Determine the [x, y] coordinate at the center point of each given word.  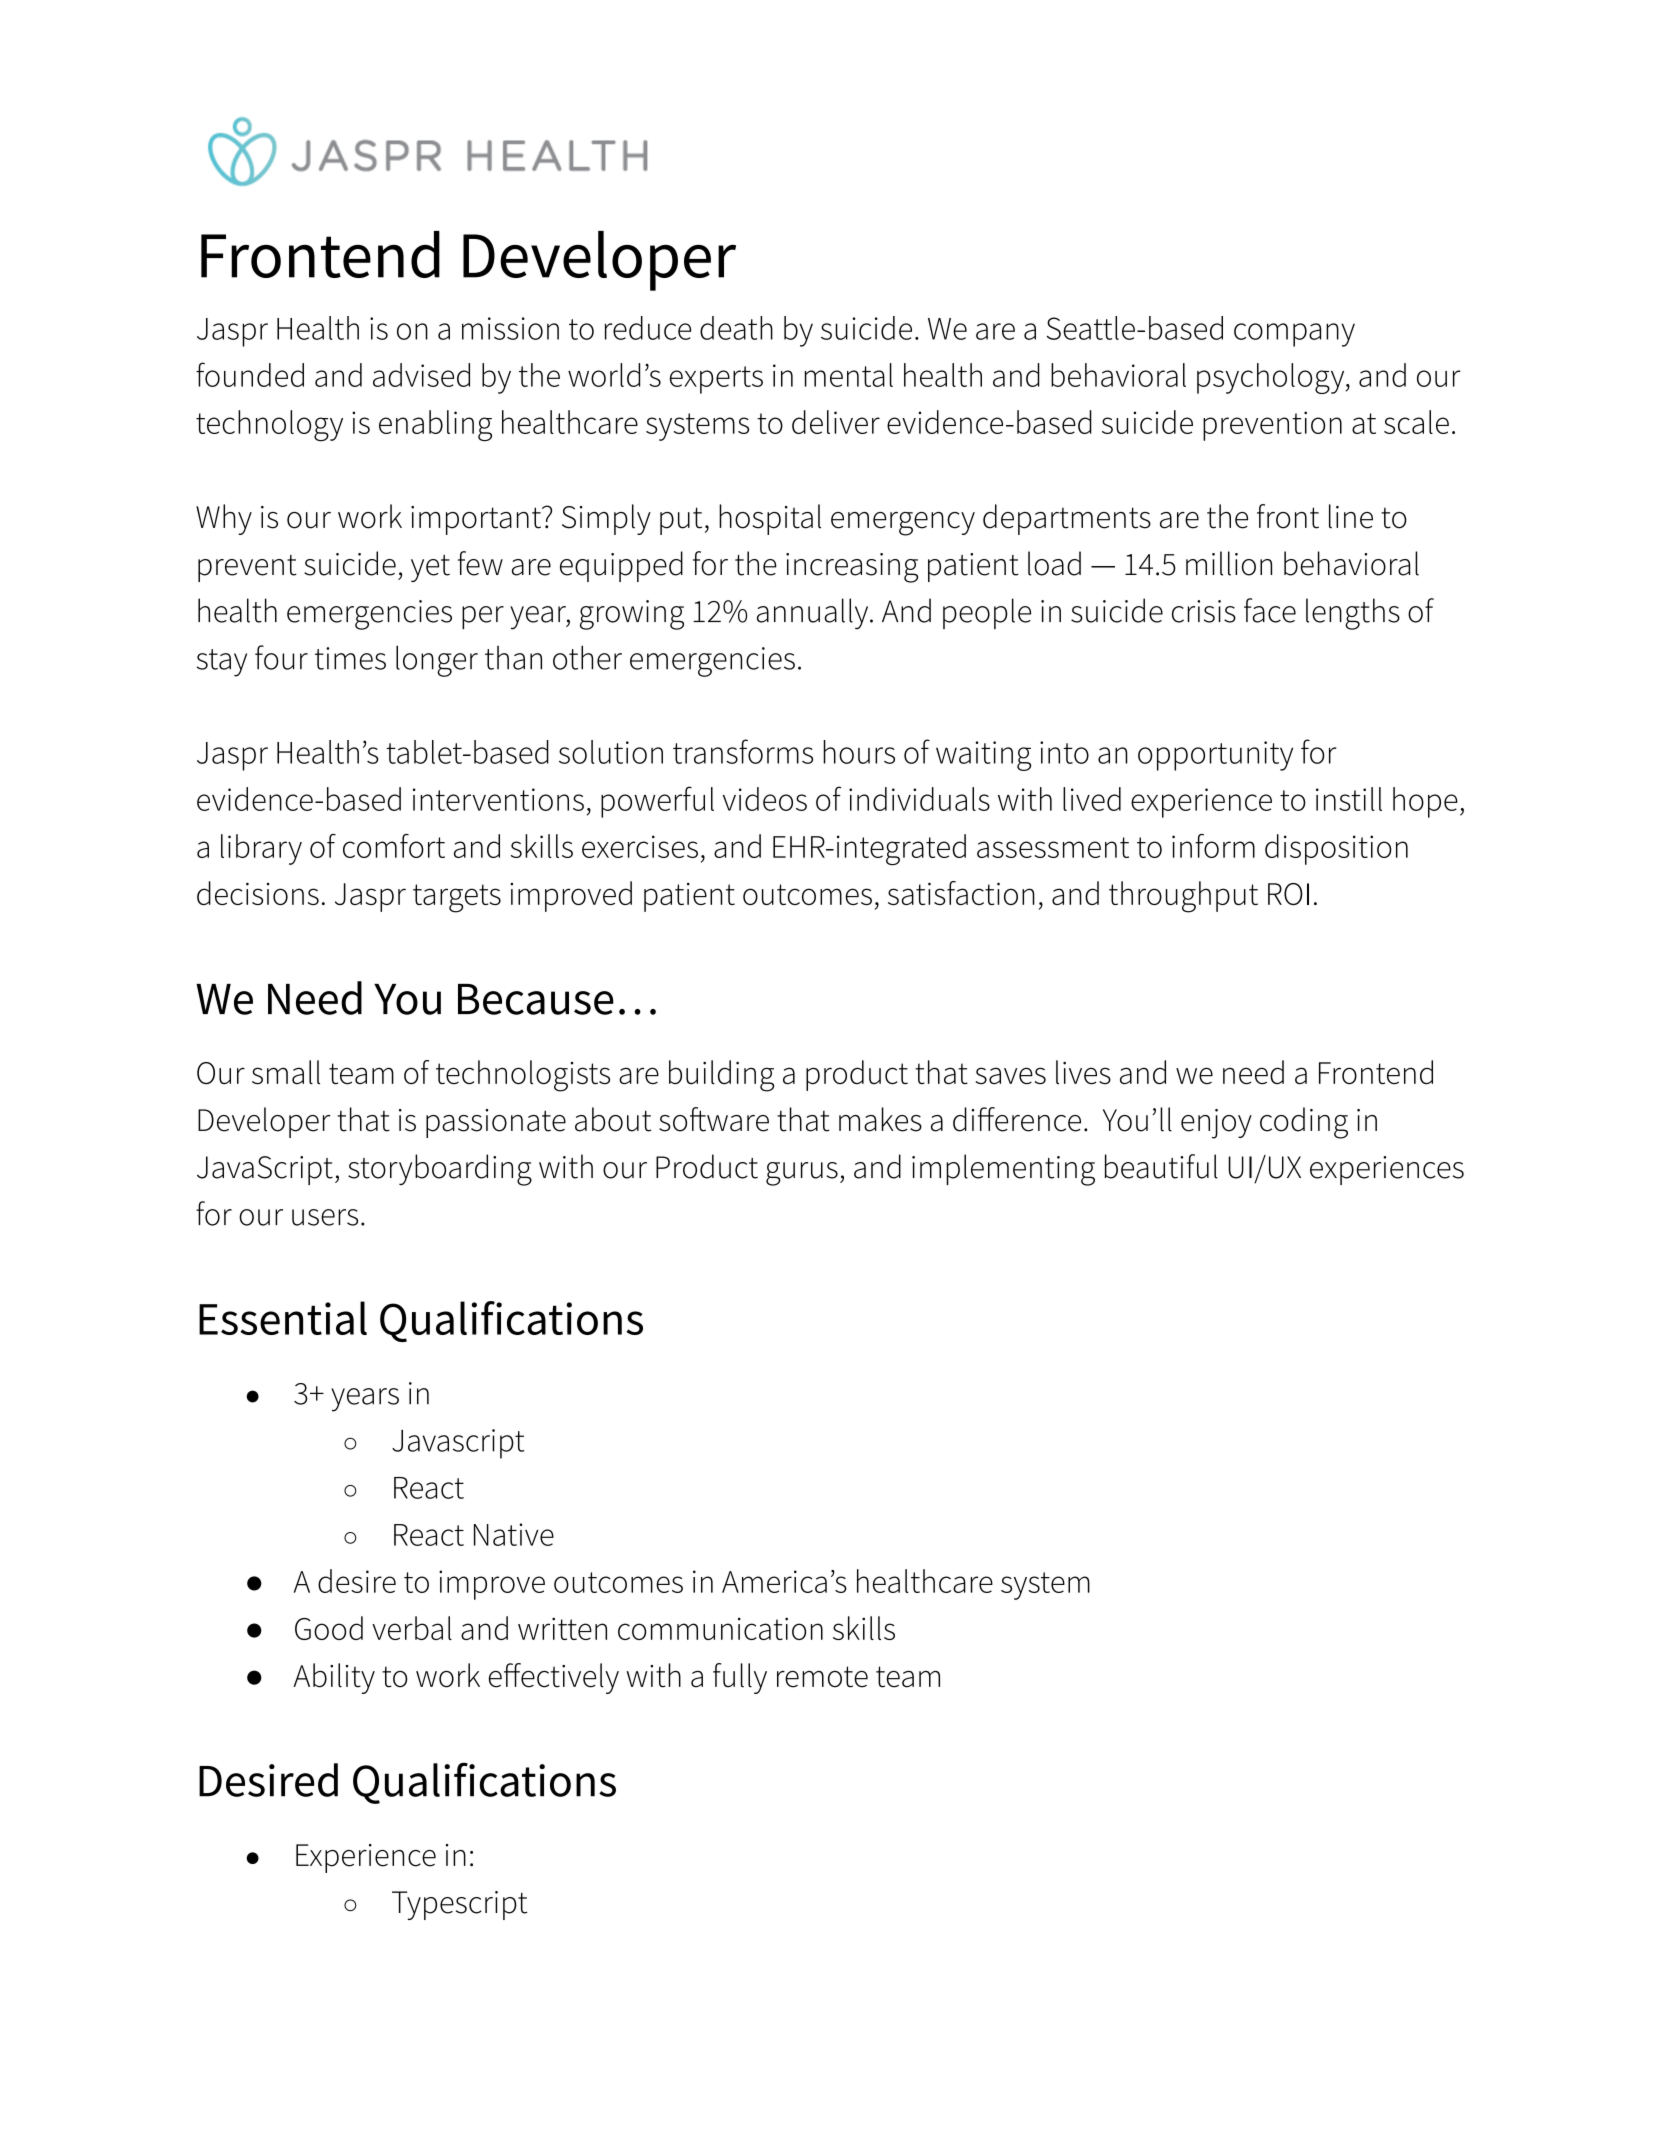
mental [849, 375]
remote [822, 1677]
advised [421, 375]
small [286, 1072]
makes [880, 1119]
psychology [1272, 378]
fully [740, 1678]
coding [1304, 1123]
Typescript [459, 1905]
